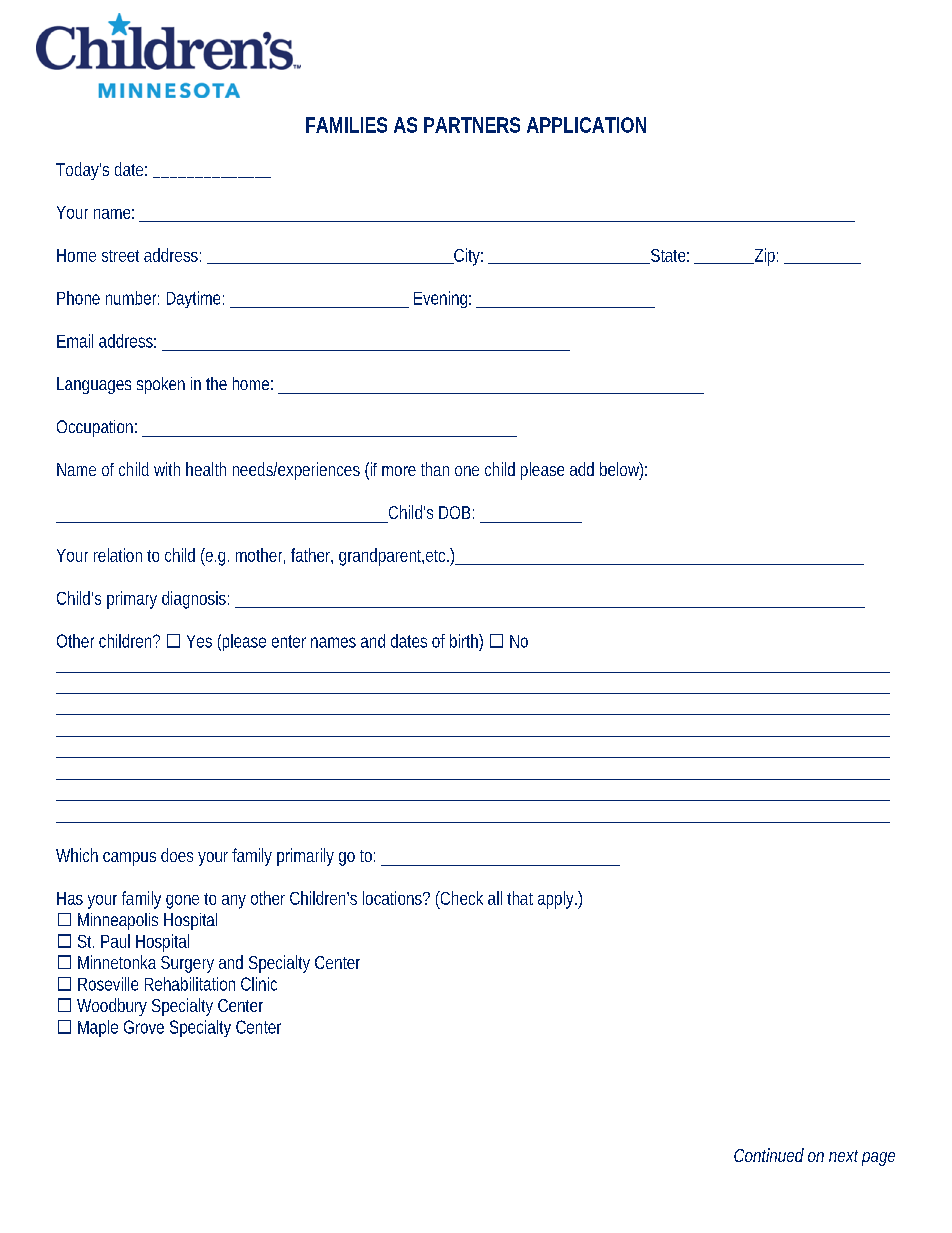 Image resolution: width=952 pixels, height=1233 pixels. I want to click on more, so click(399, 471).
